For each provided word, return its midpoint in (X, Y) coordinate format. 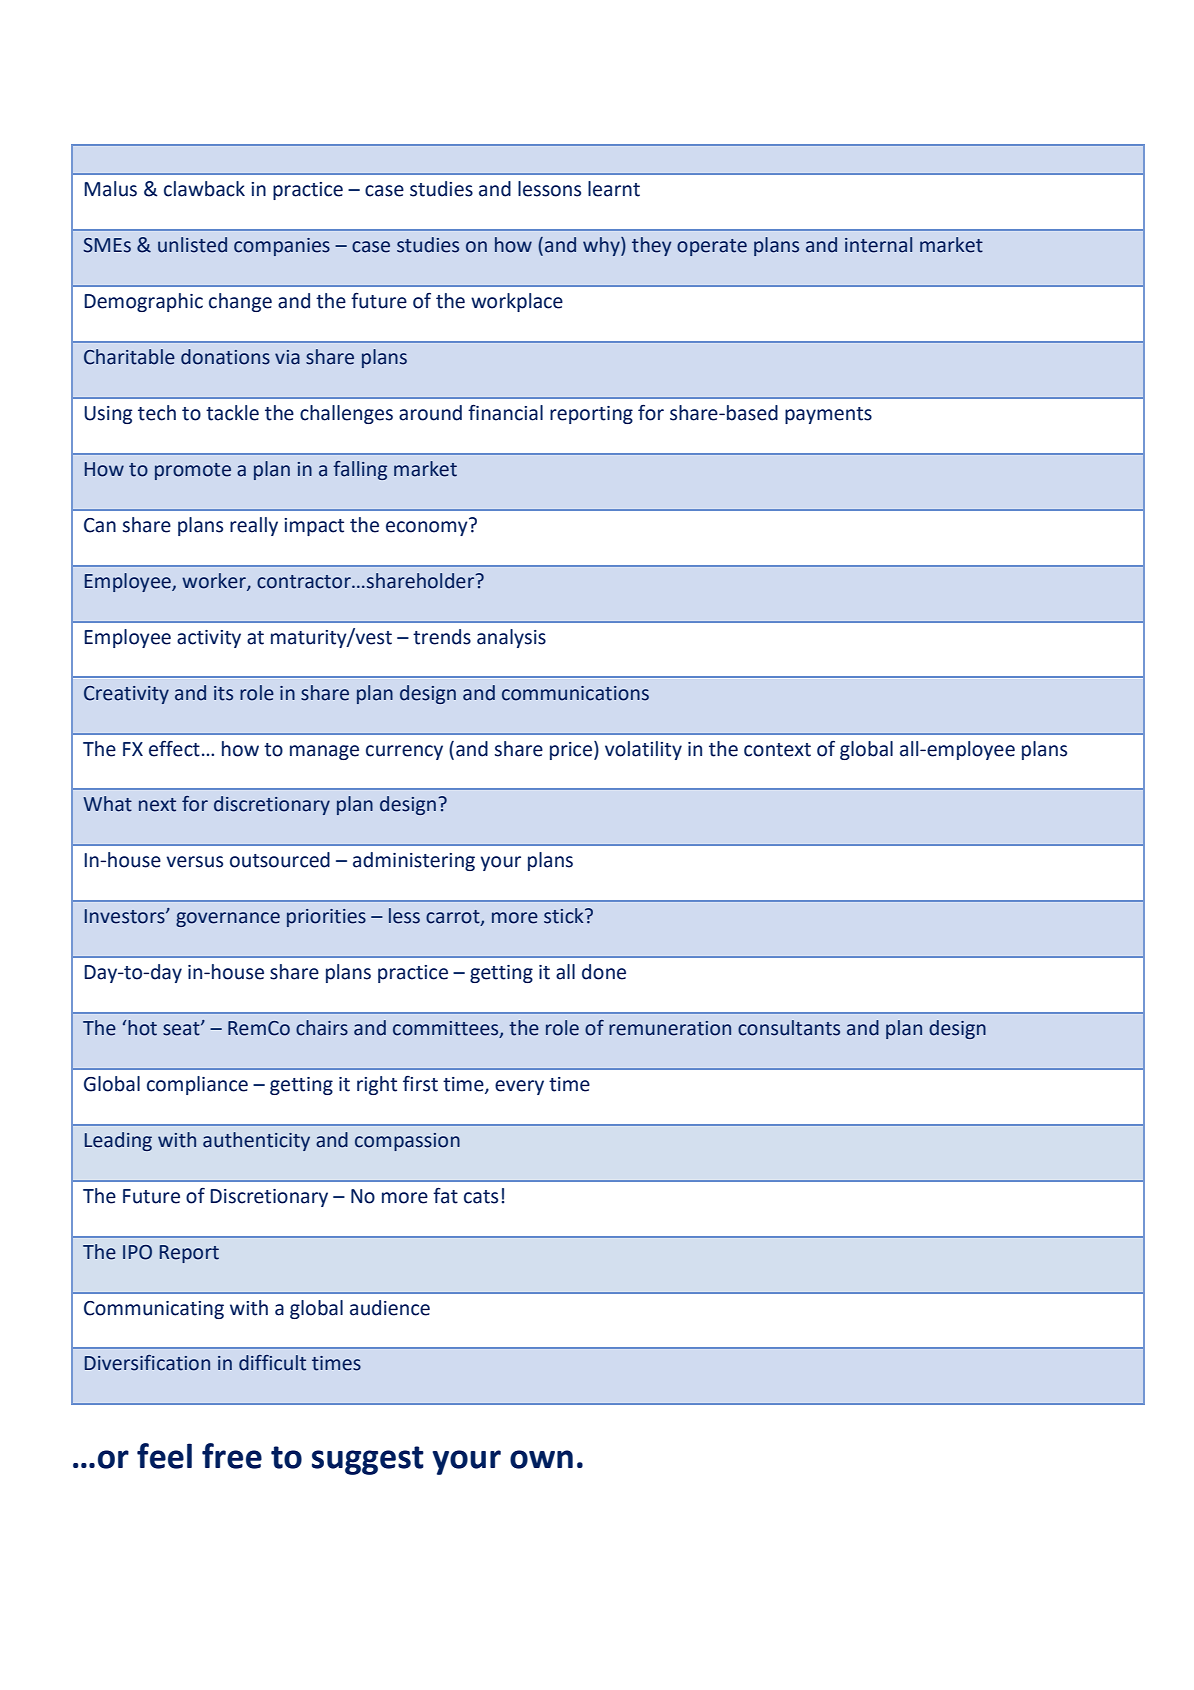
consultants (789, 1028)
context (777, 750)
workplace (517, 302)
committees (447, 1029)
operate (712, 247)
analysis (511, 638)
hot (142, 1028)
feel (164, 1456)
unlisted (192, 245)
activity (209, 639)
